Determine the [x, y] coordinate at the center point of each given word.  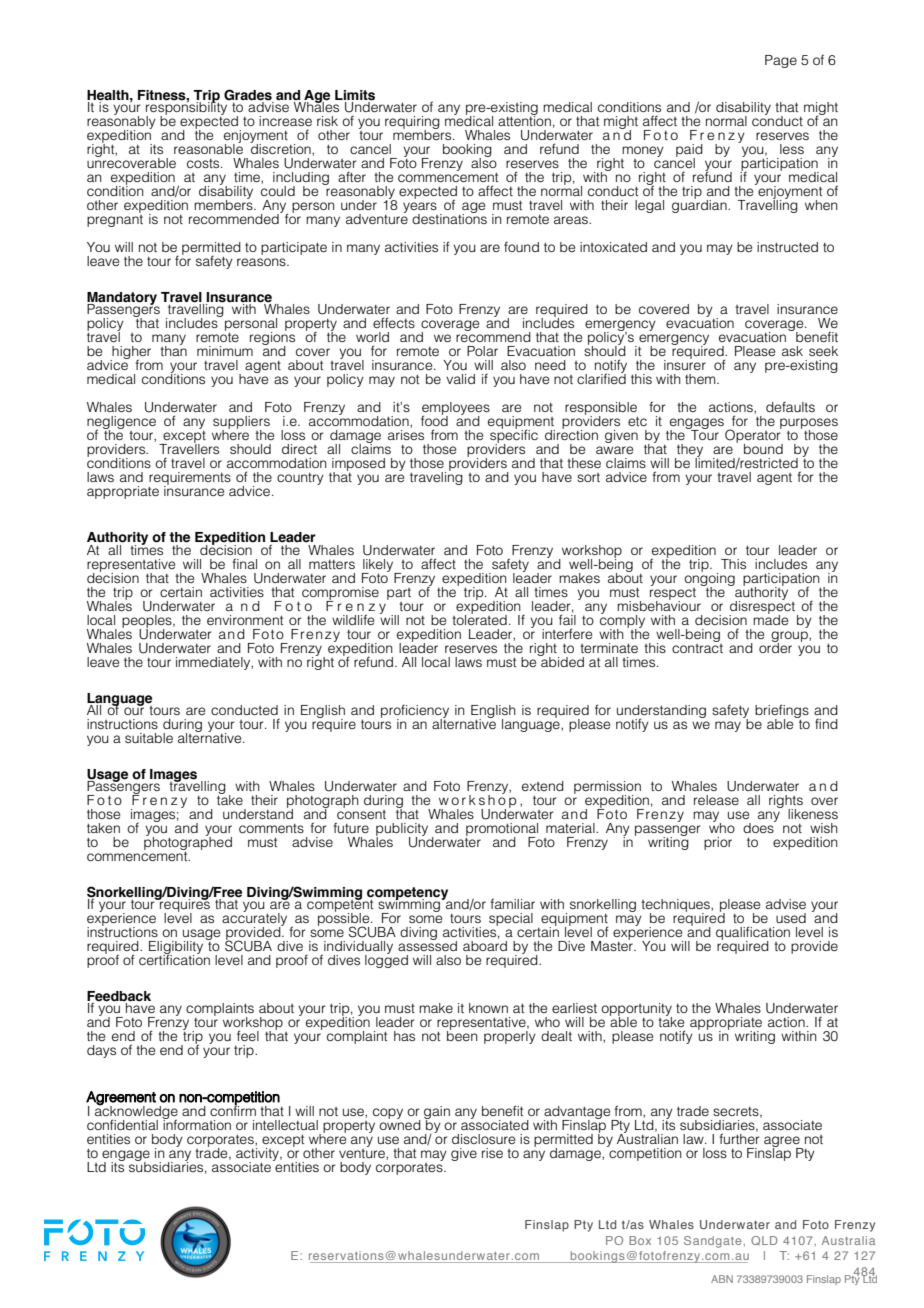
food [434, 419]
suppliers [241, 423]
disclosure [483, 1139]
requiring [412, 124]
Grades [248, 95]
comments [271, 828]
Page [781, 61]
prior [718, 843]
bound [763, 449]
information [196, 1123]
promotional [502, 830]
